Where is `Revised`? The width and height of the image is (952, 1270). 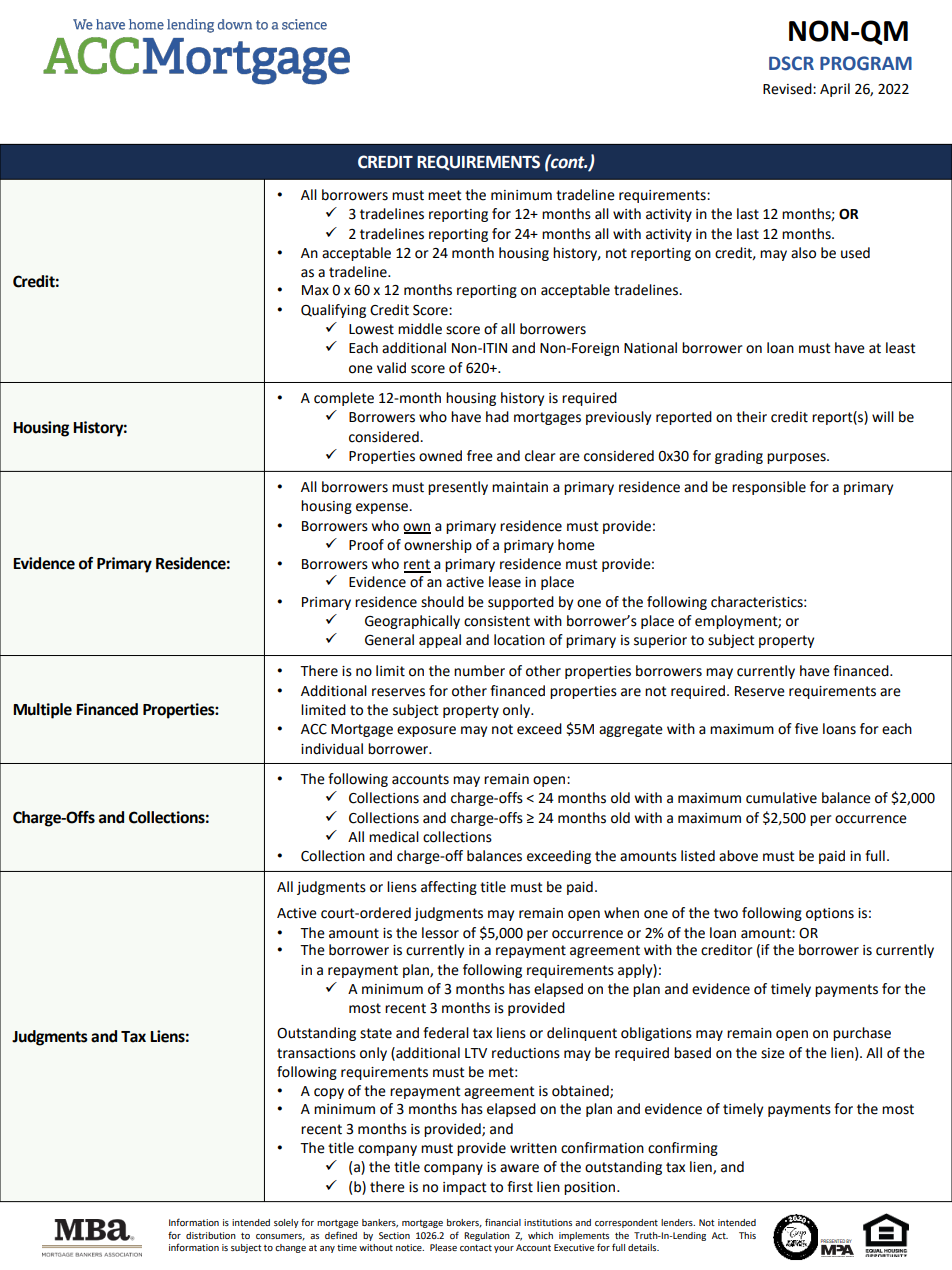 Revised is located at coordinates (788, 89).
